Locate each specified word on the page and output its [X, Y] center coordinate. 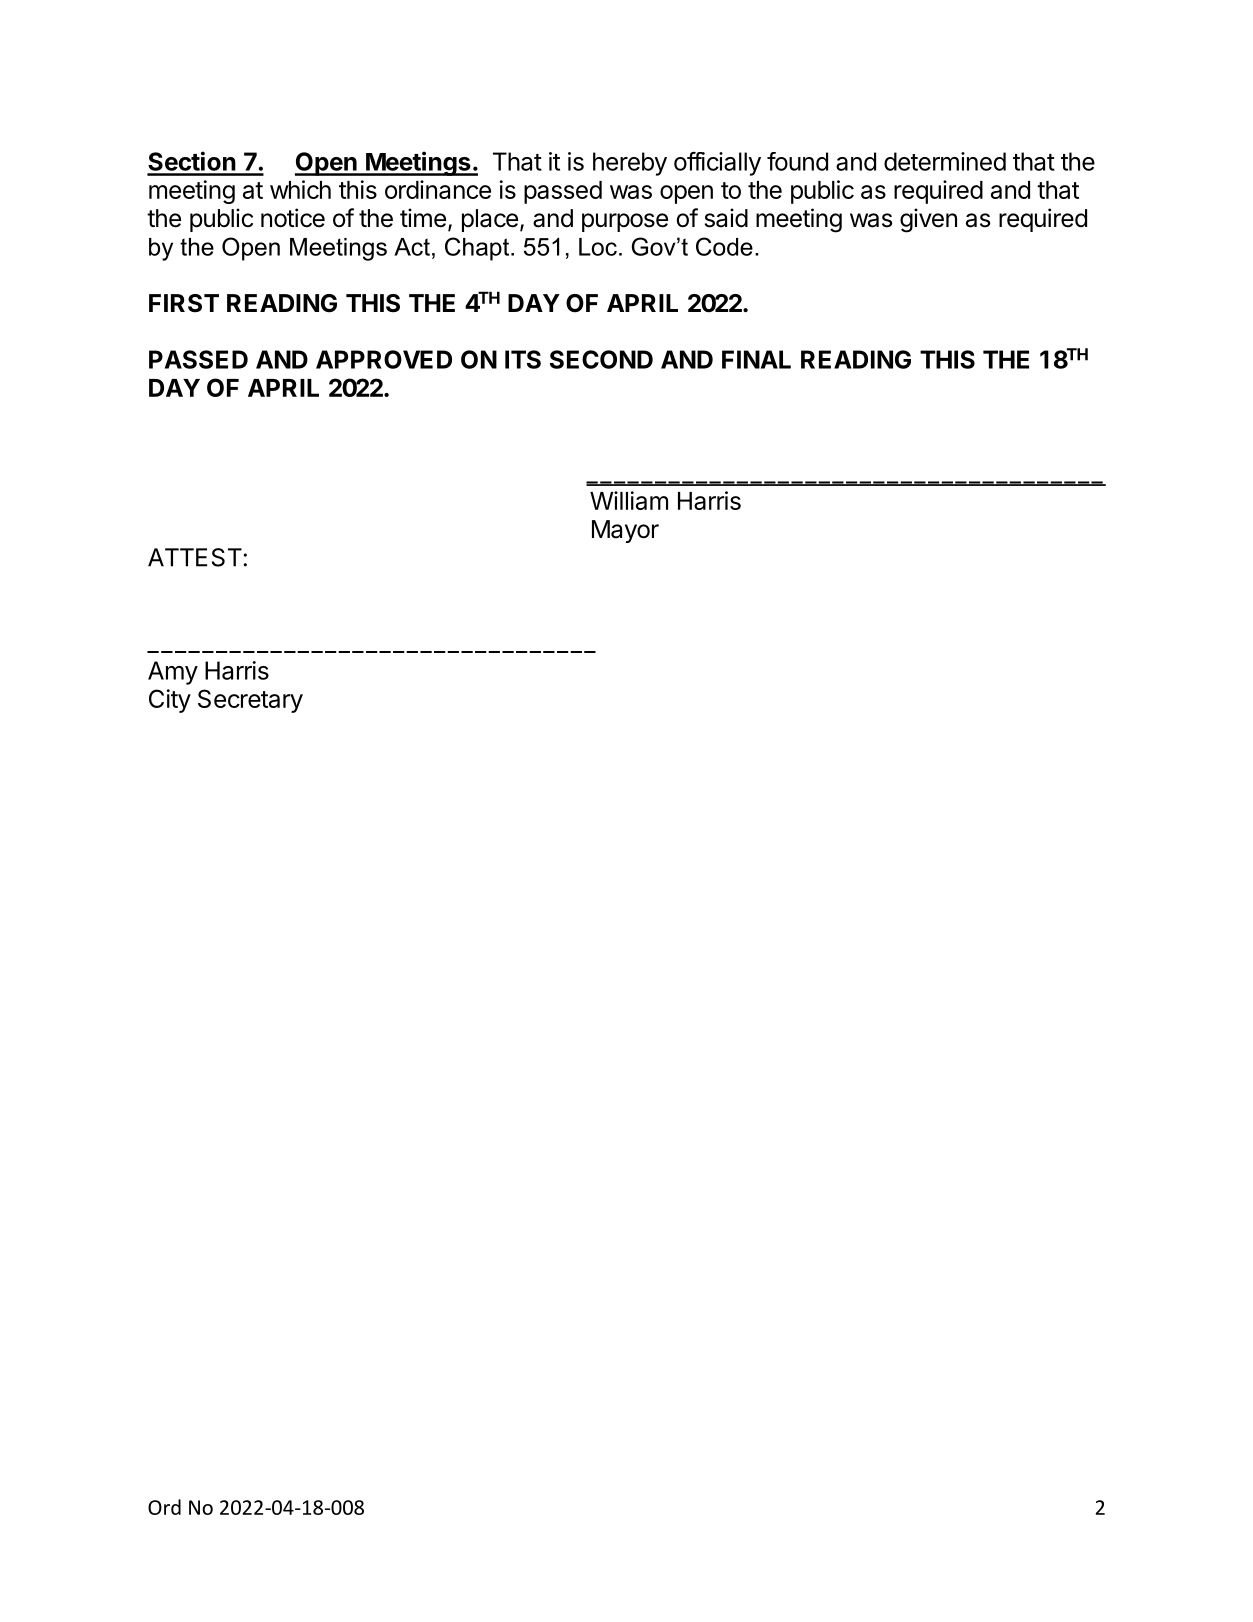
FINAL [756, 359]
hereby [630, 164]
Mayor [625, 531]
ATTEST [196, 557]
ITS [523, 359]
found [797, 161]
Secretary [250, 701]
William [629, 500]
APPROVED [384, 359]
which [300, 189]
